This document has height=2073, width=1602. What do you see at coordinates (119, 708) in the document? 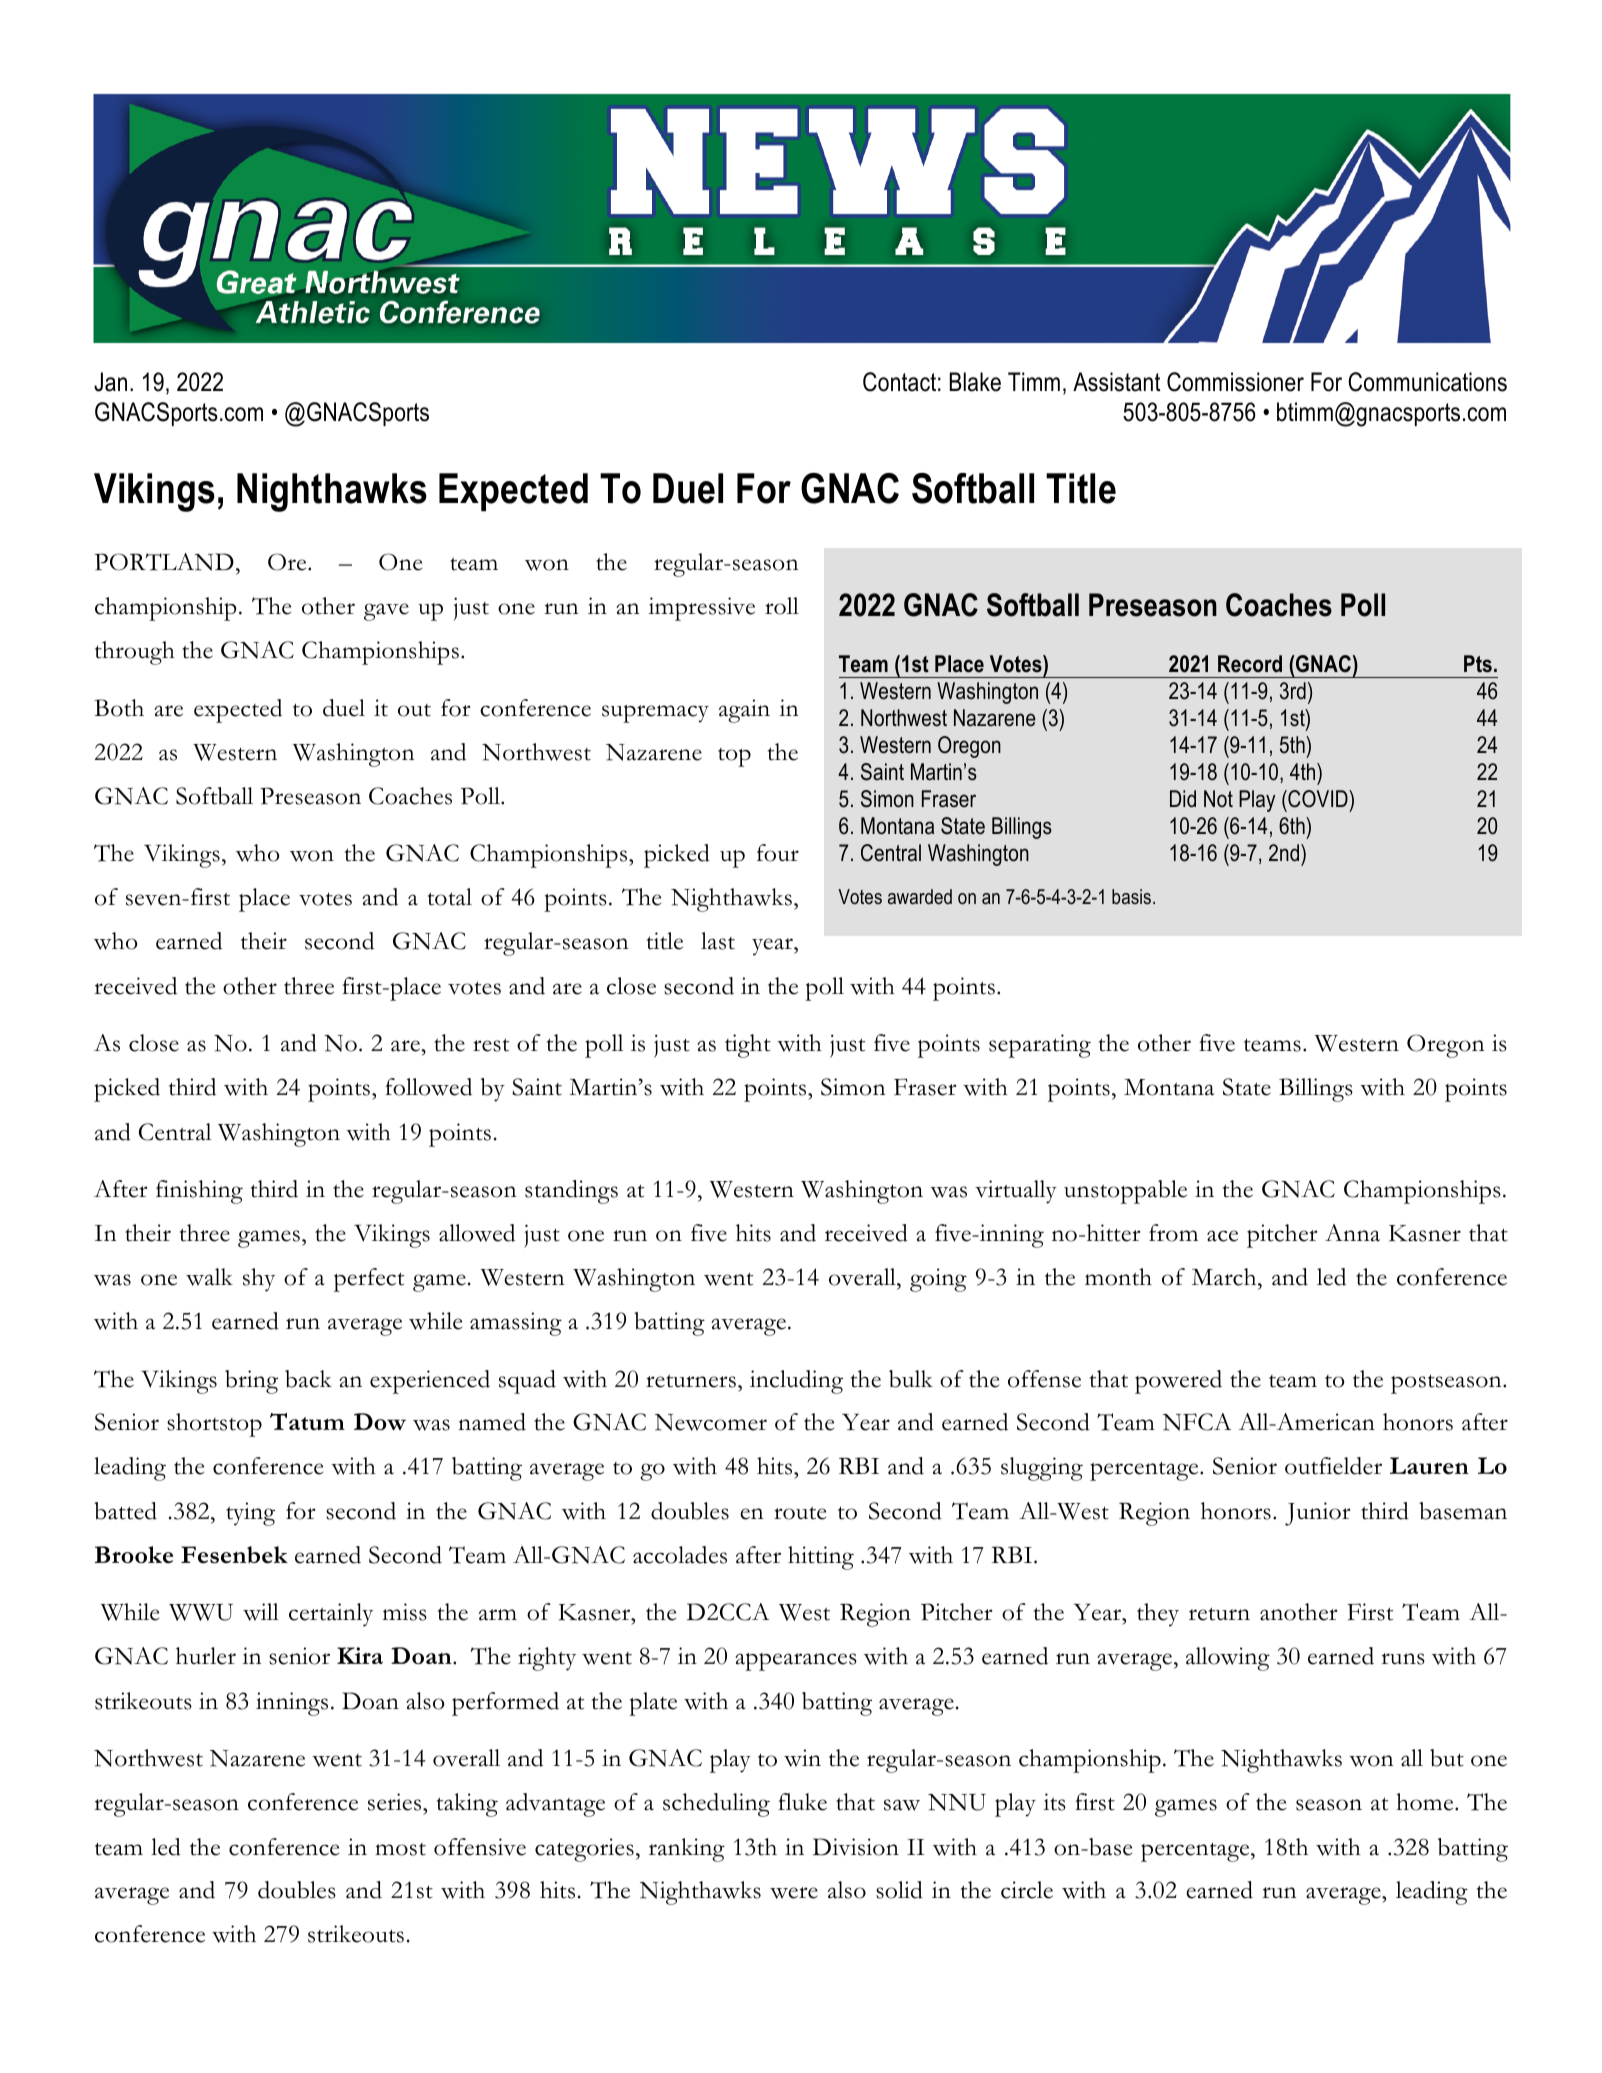
I see `Both` at bounding box center [119, 708].
